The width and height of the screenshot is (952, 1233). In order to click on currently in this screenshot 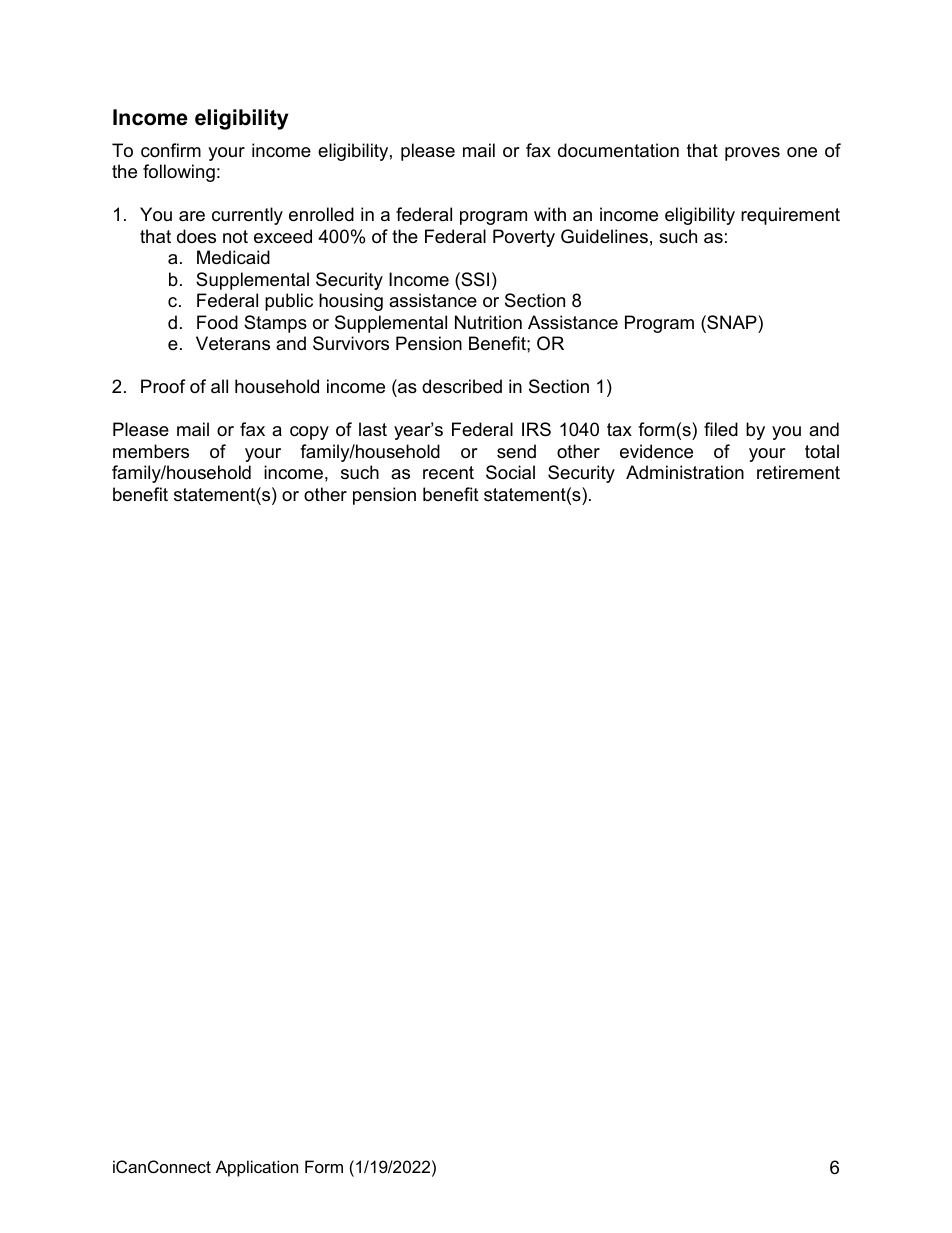, I will do `click(247, 216)`.
